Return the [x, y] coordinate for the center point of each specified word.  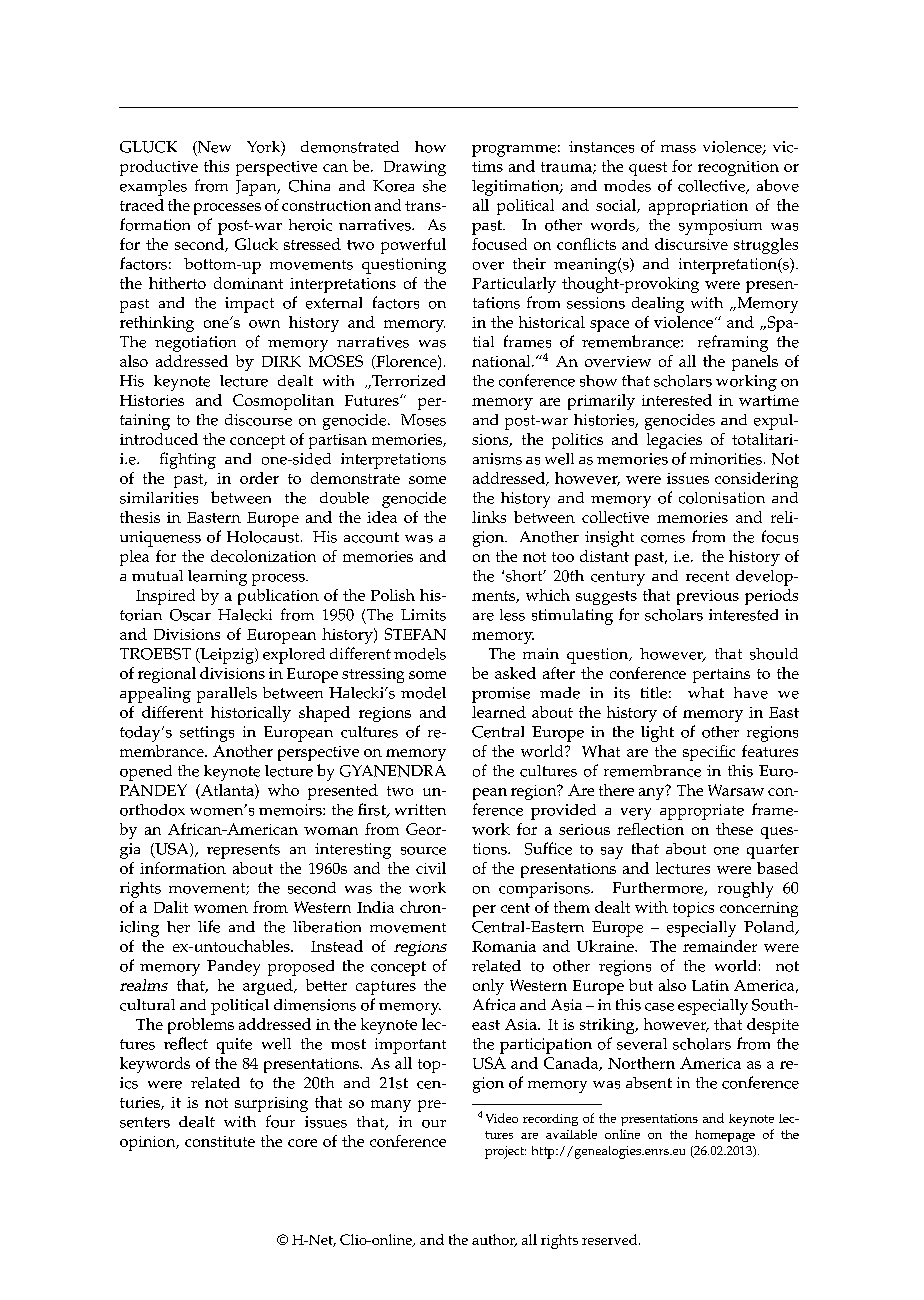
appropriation [698, 207]
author [494, 1240]
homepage [725, 1136]
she [434, 186]
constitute [220, 1141]
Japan [257, 188]
